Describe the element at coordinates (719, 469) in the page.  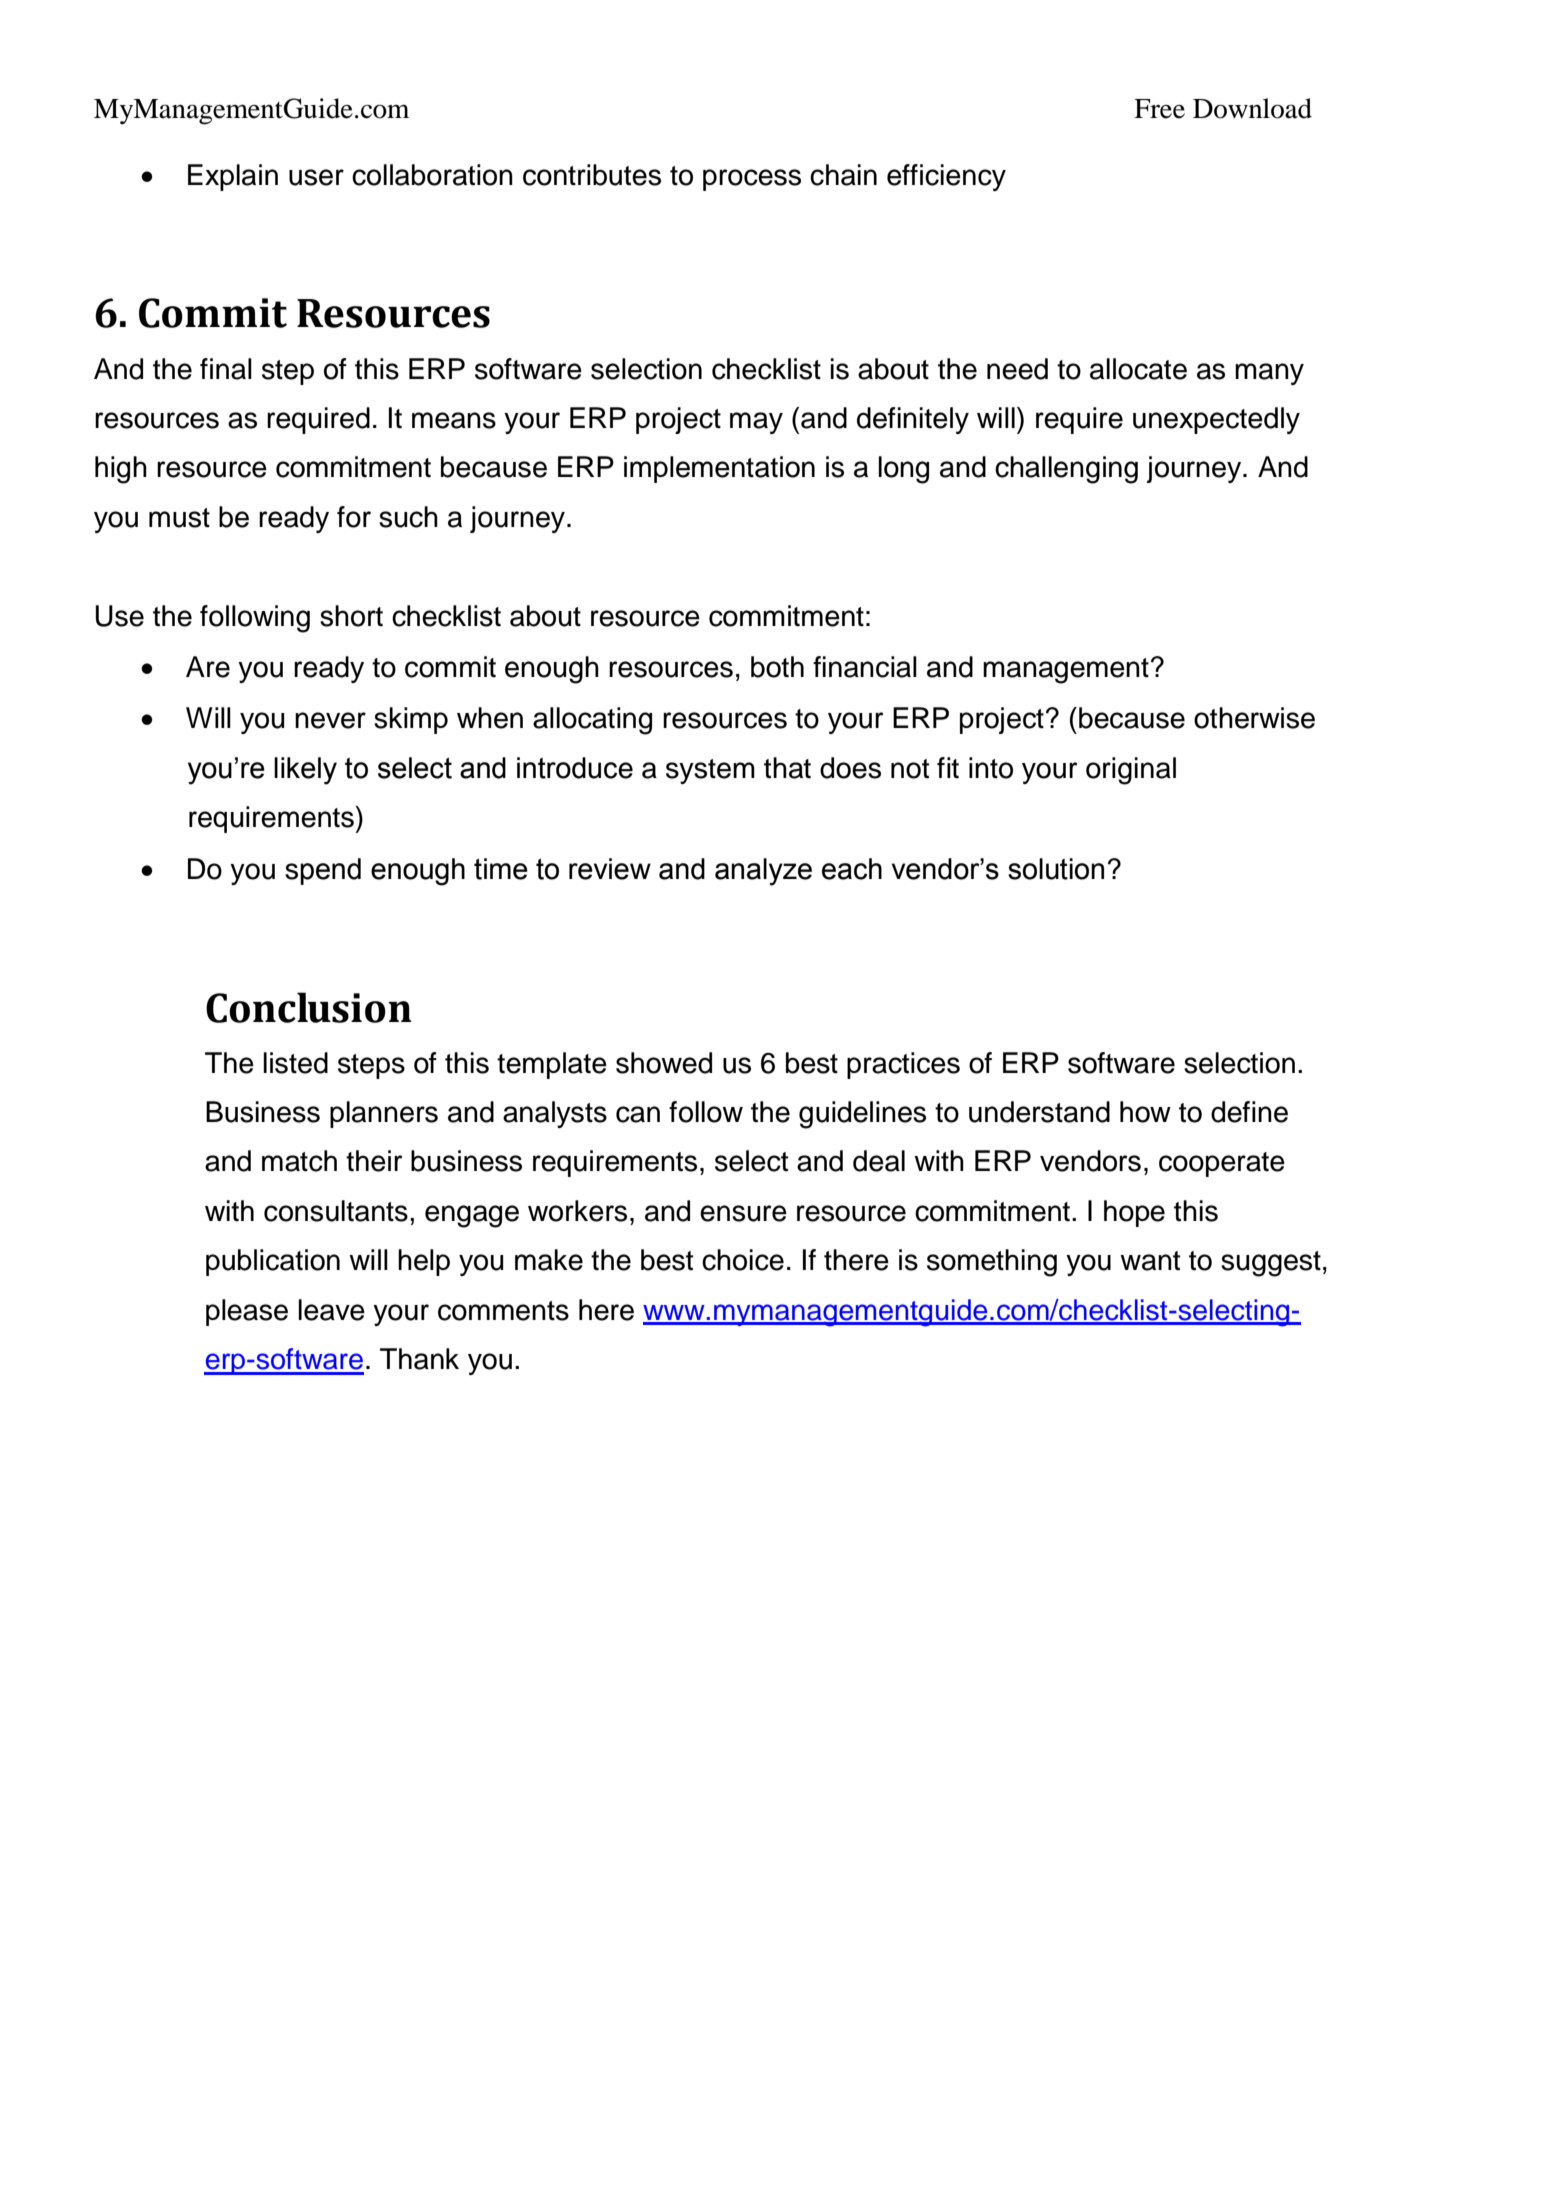
I see `implementation` at that location.
